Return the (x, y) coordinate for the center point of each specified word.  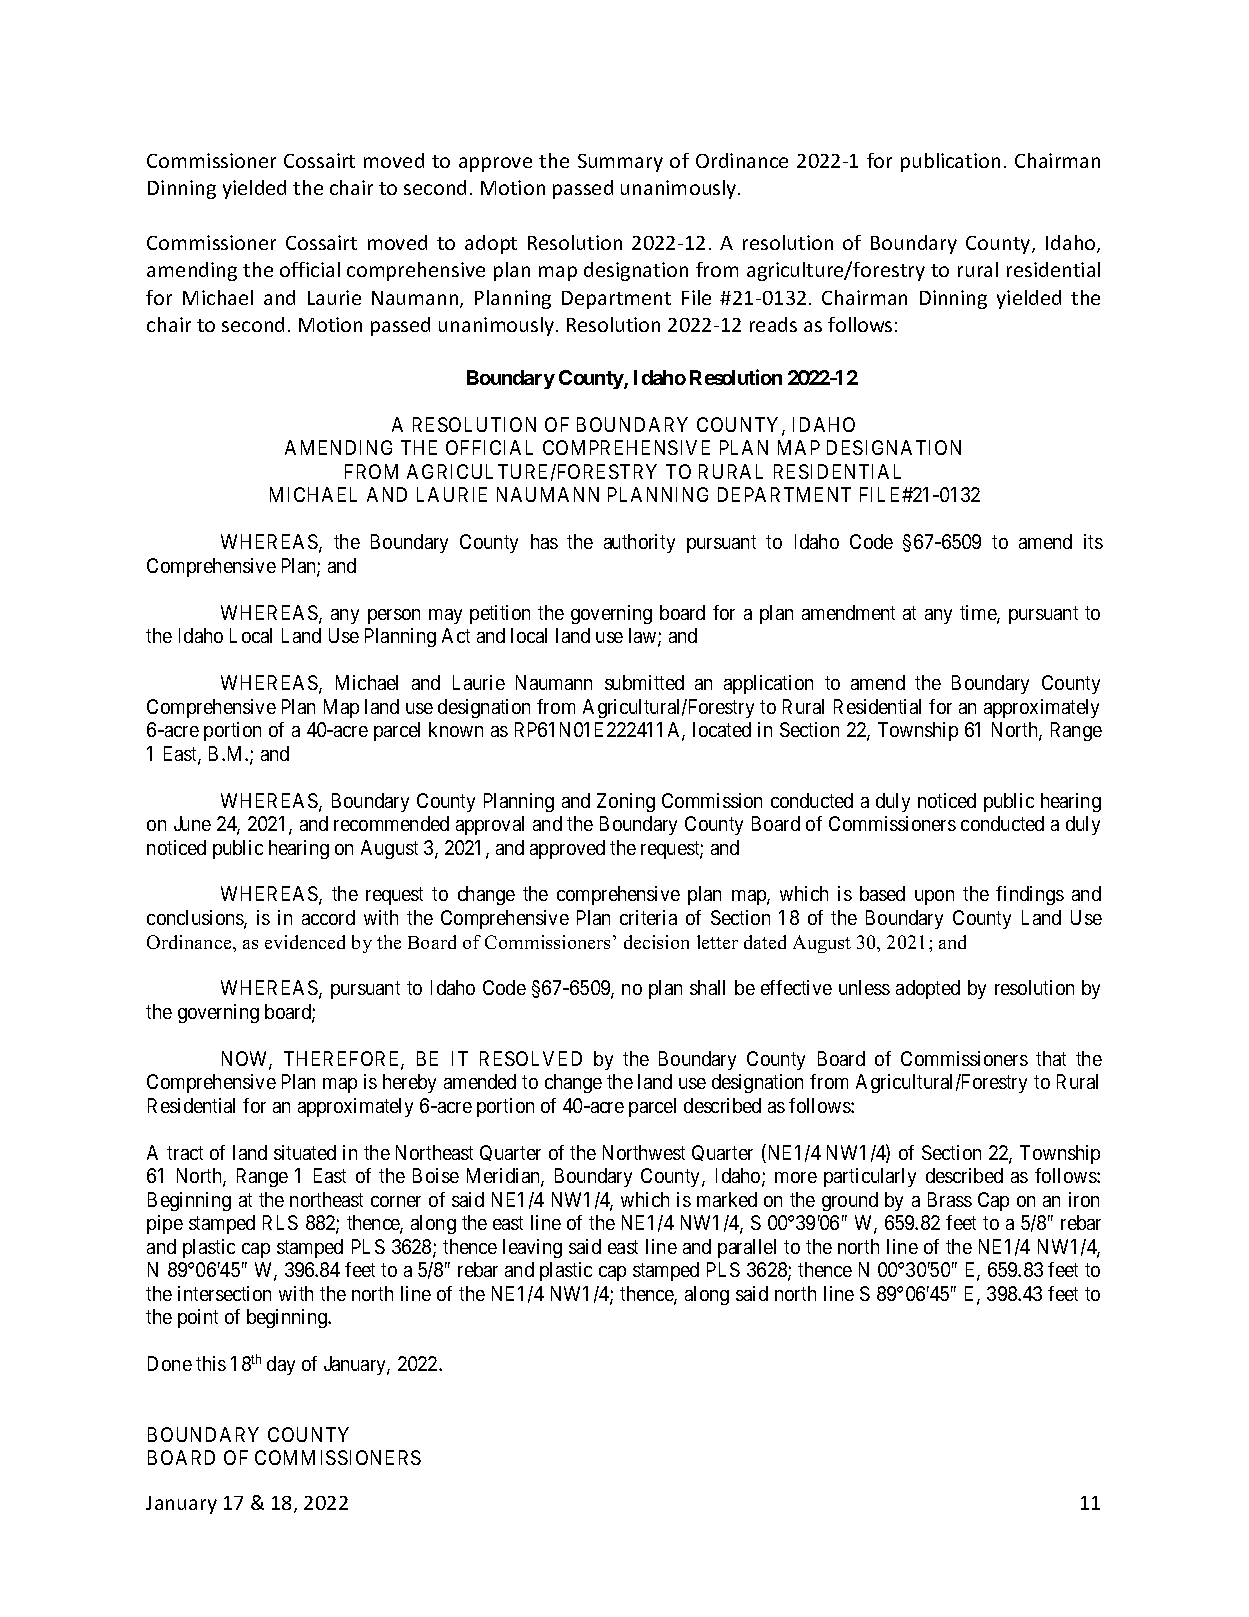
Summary (620, 163)
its (1093, 541)
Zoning (626, 802)
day (281, 1365)
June (192, 823)
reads (773, 324)
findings (1030, 895)
